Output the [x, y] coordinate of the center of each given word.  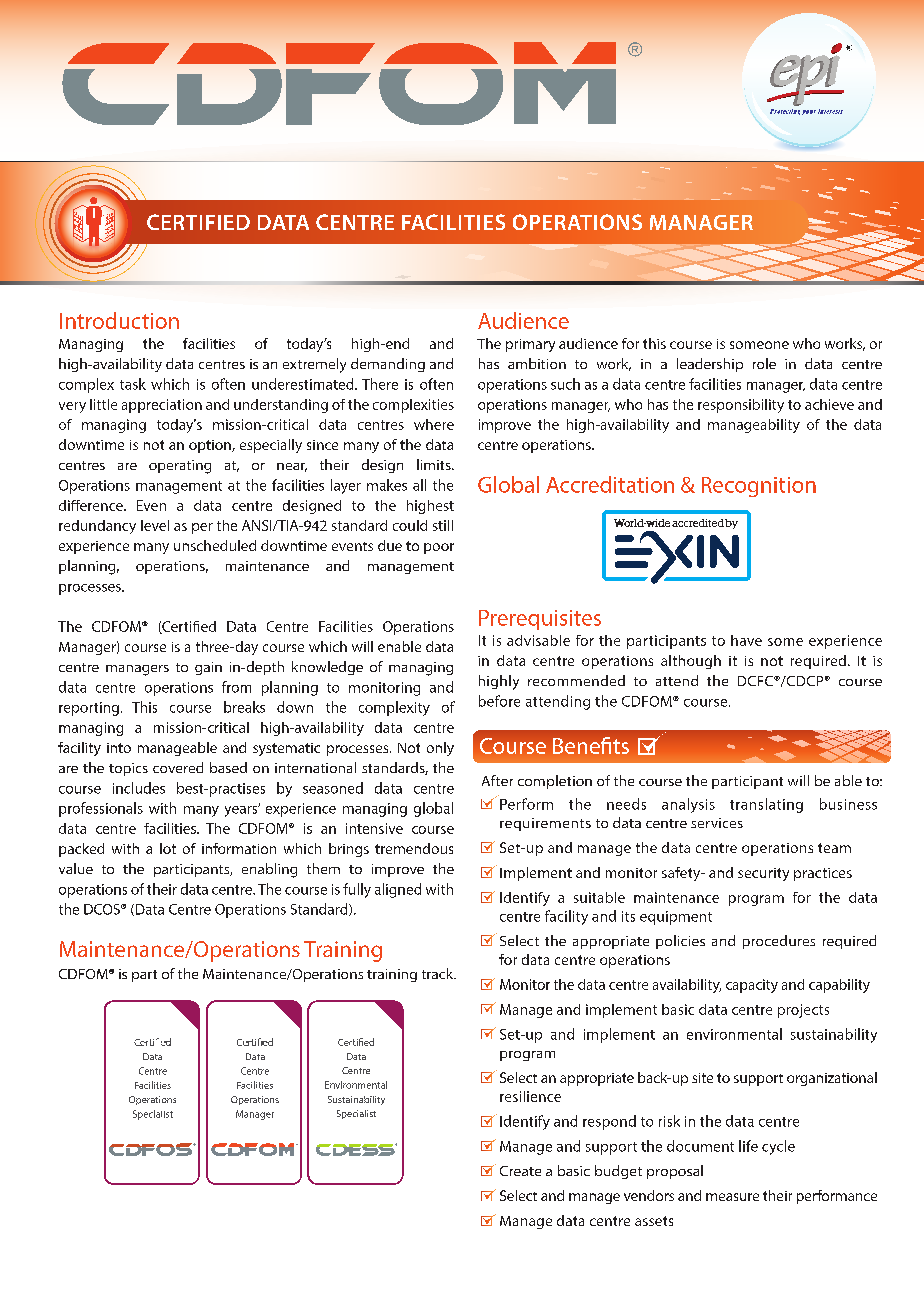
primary [530, 345]
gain [208, 668]
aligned [398, 890]
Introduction [119, 320]
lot [168, 848]
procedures [779, 942]
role [764, 363]
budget [618, 1172]
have [746, 640]
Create [520, 1171]
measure [732, 1197]
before [499, 701]
